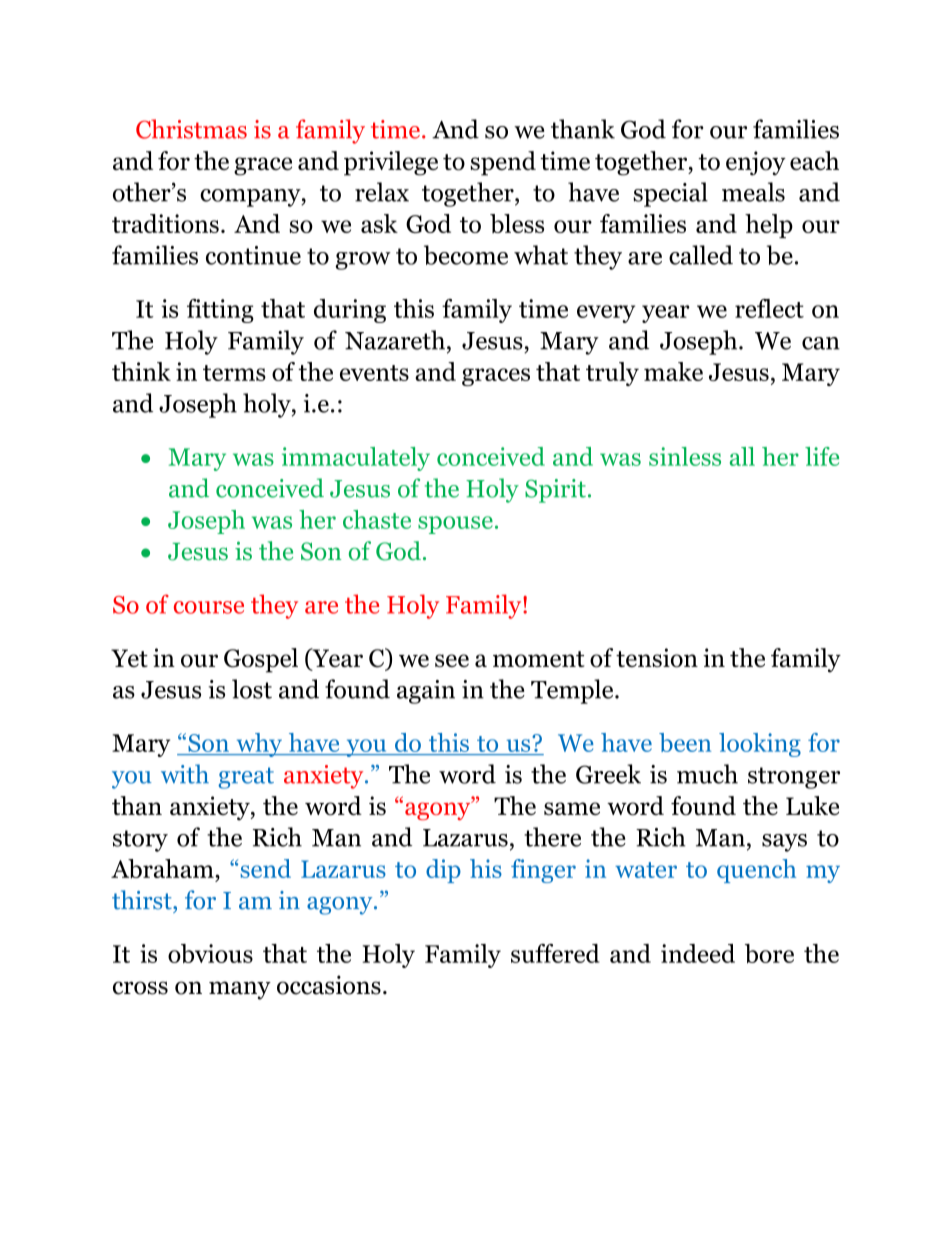  What do you see at coordinates (503, 163) in the screenshot?
I see `spend` at bounding box center [503, 163].
